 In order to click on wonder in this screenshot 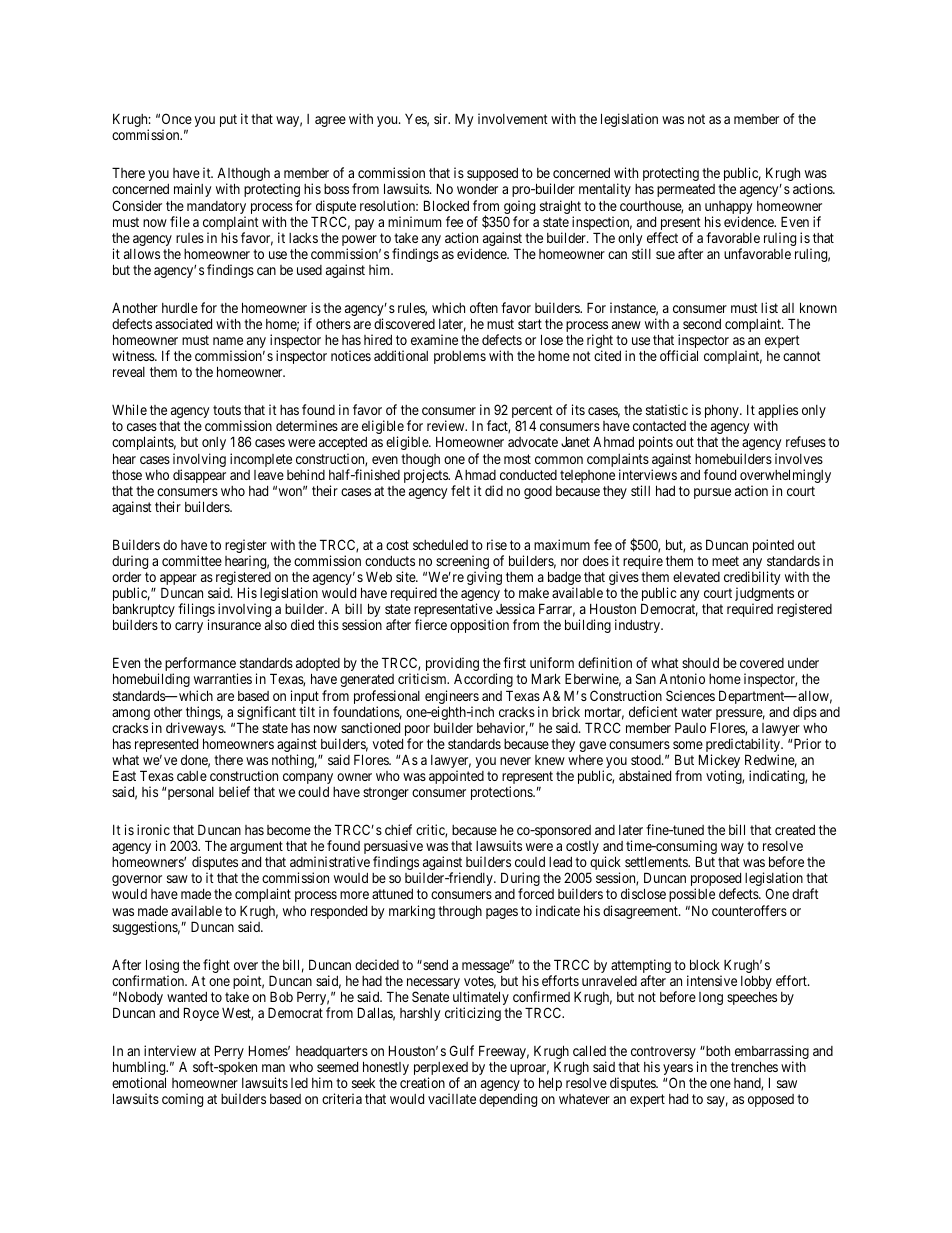, I will do `click(477, 189)`.
